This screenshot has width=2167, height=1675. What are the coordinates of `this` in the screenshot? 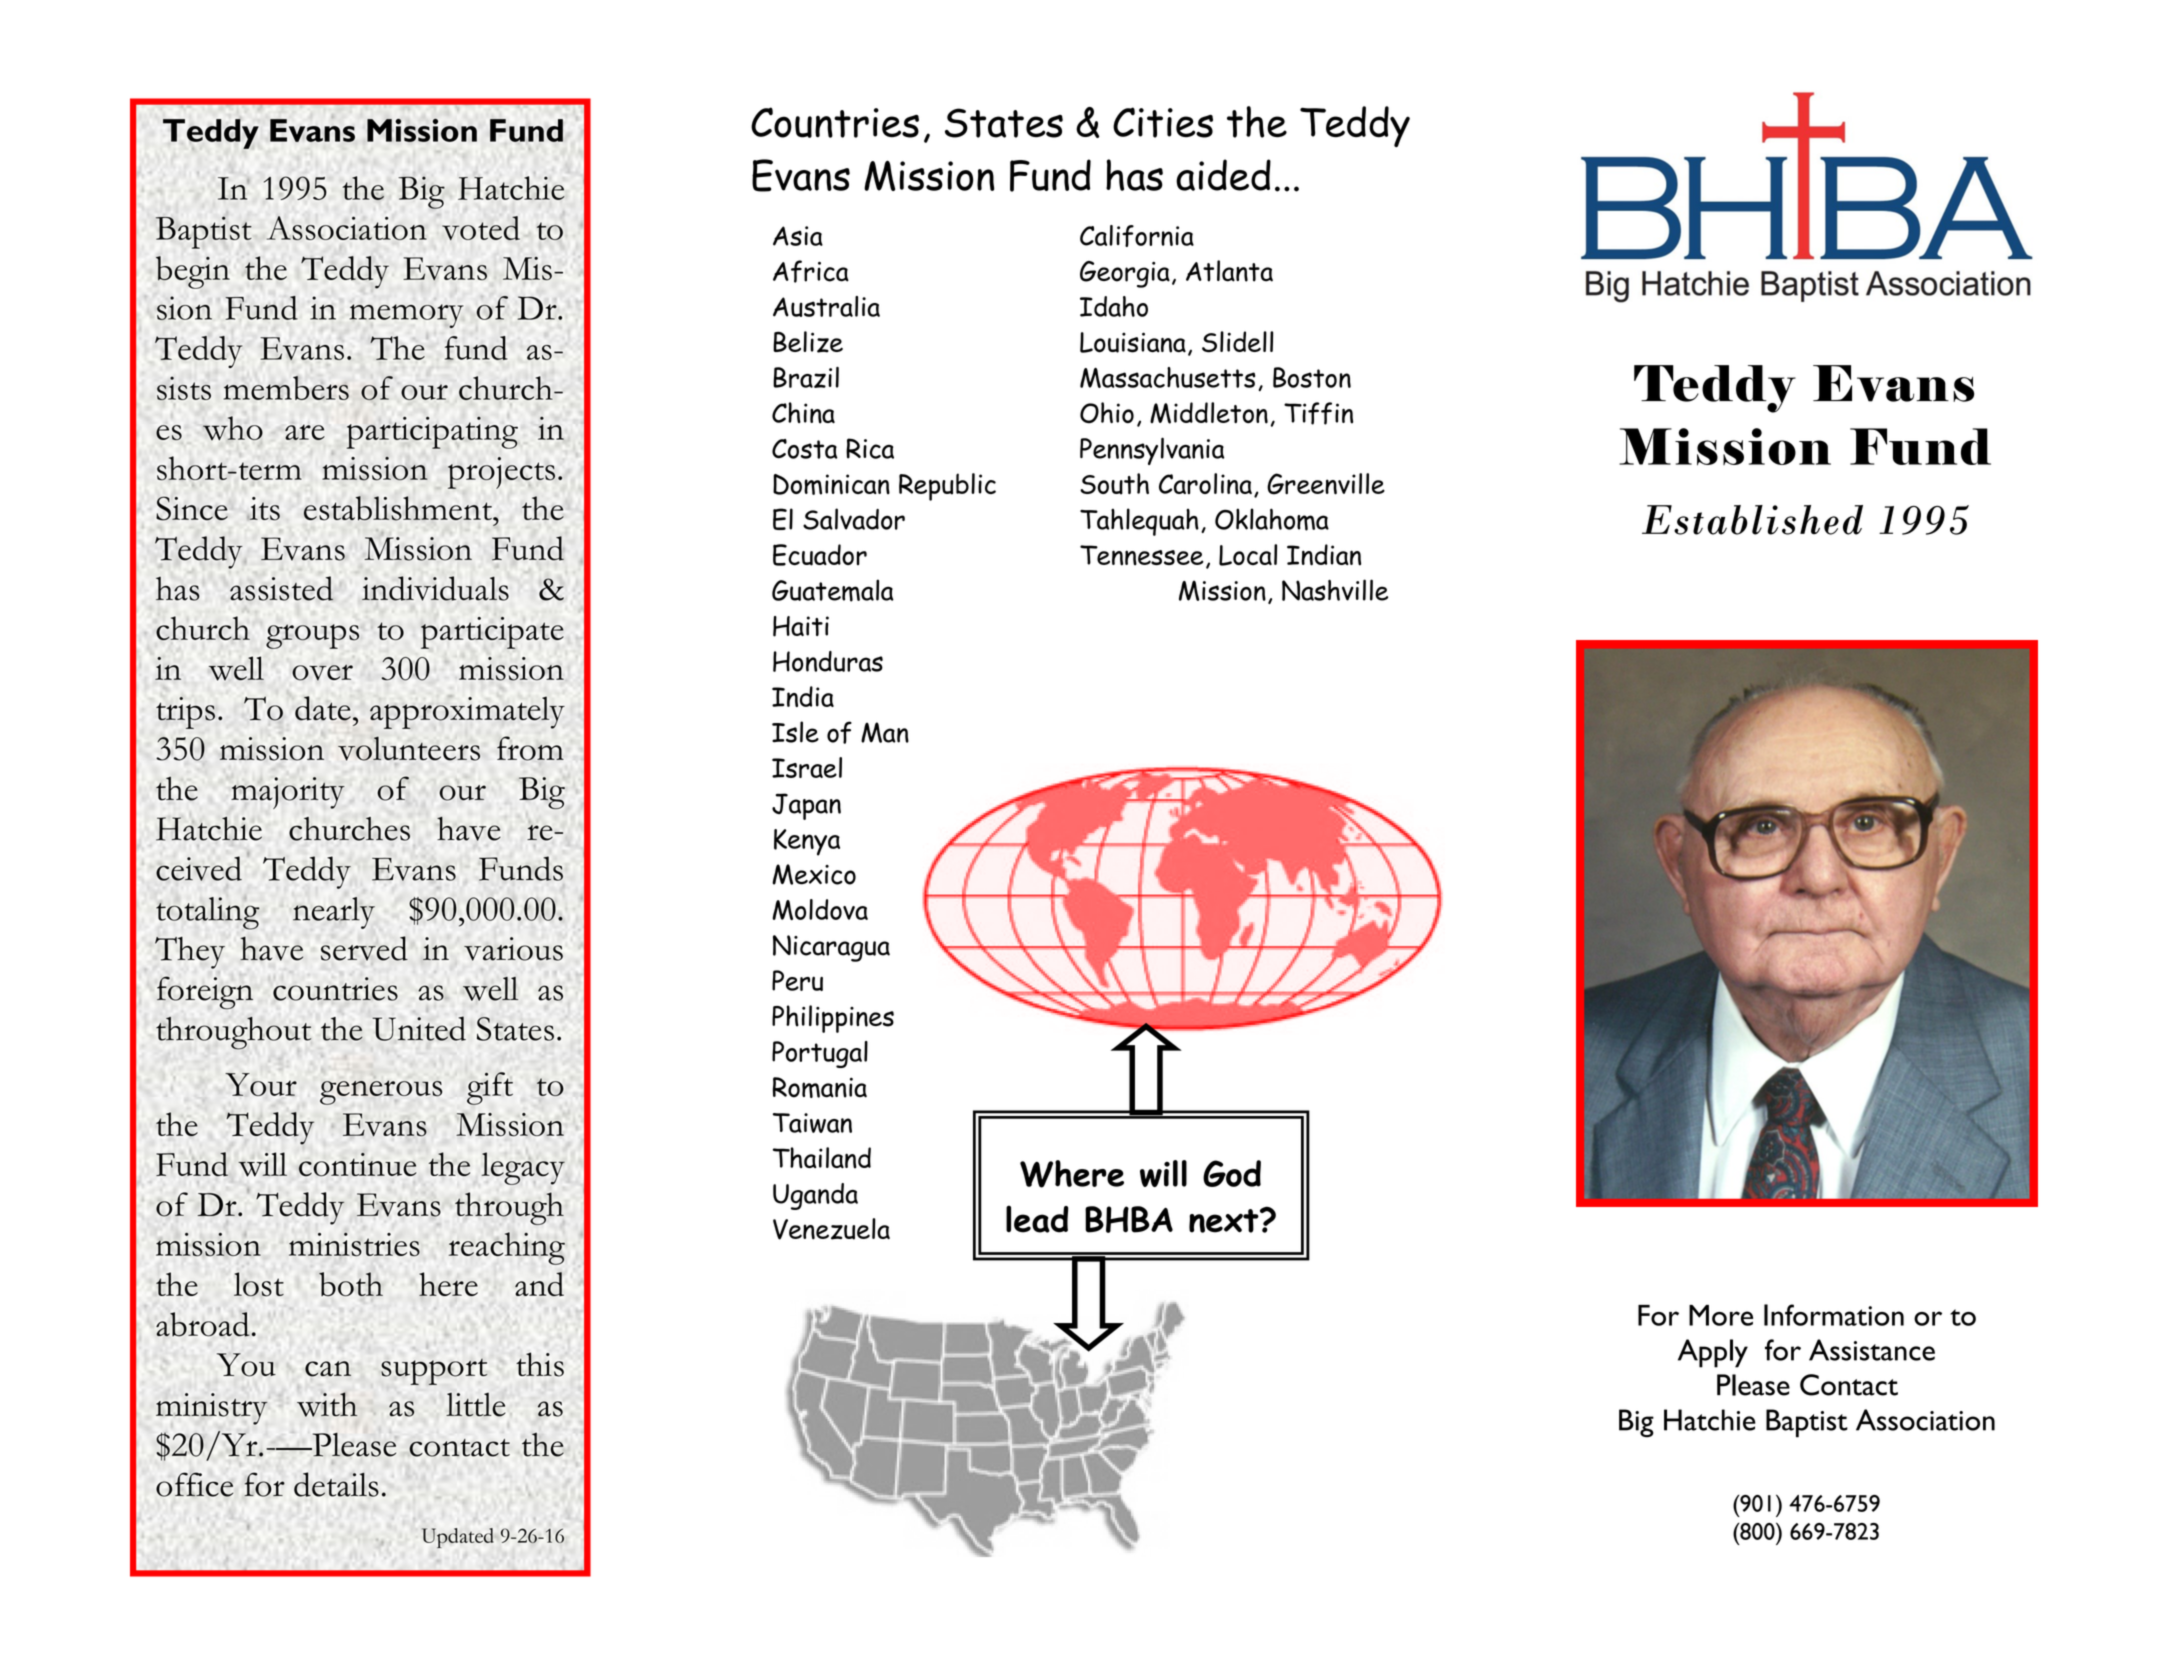 It's located at (540, 1364).
